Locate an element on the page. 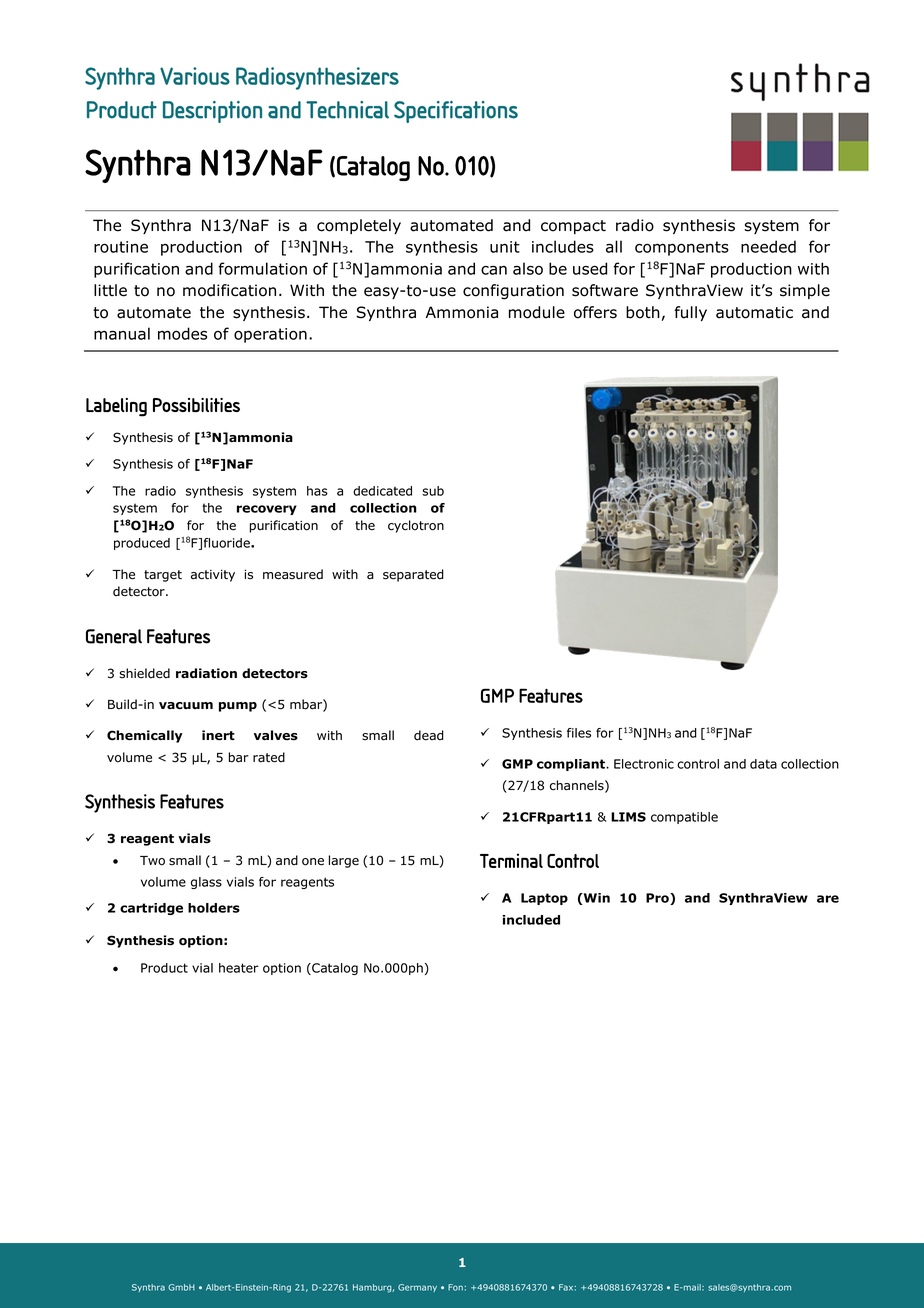  Germany is located at coordinates (417, 1288).
